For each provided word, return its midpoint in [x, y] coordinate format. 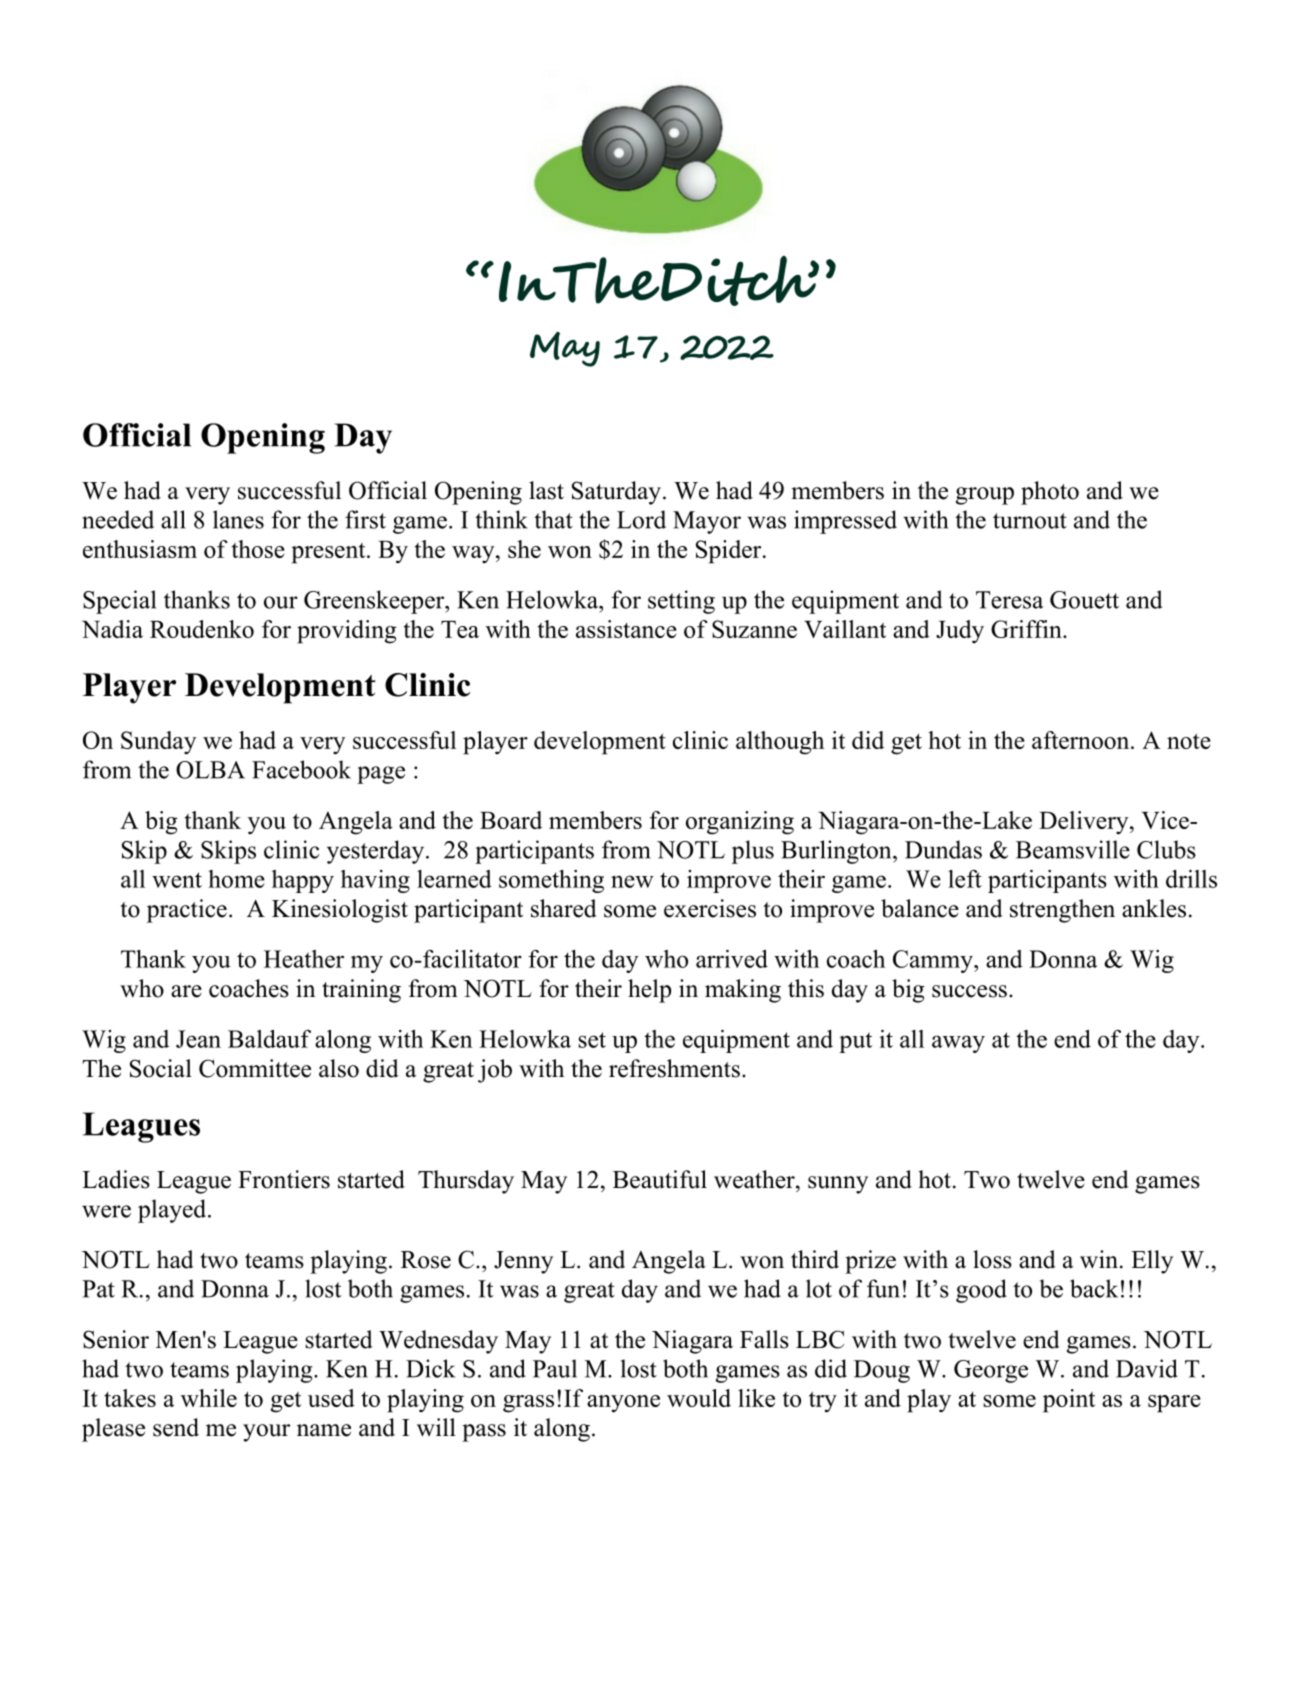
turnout [1030, 521]
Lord [641, 519]
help [649, 991]
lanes [238, 519]
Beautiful [660, 1179]
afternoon [1082, 740]
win [1099, 1259]
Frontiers [284, 1179]
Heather [304, 959]
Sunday [158, 743]
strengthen [1062, 911]
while [209, 1398]
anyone [623, 1404]
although [780, 743]
